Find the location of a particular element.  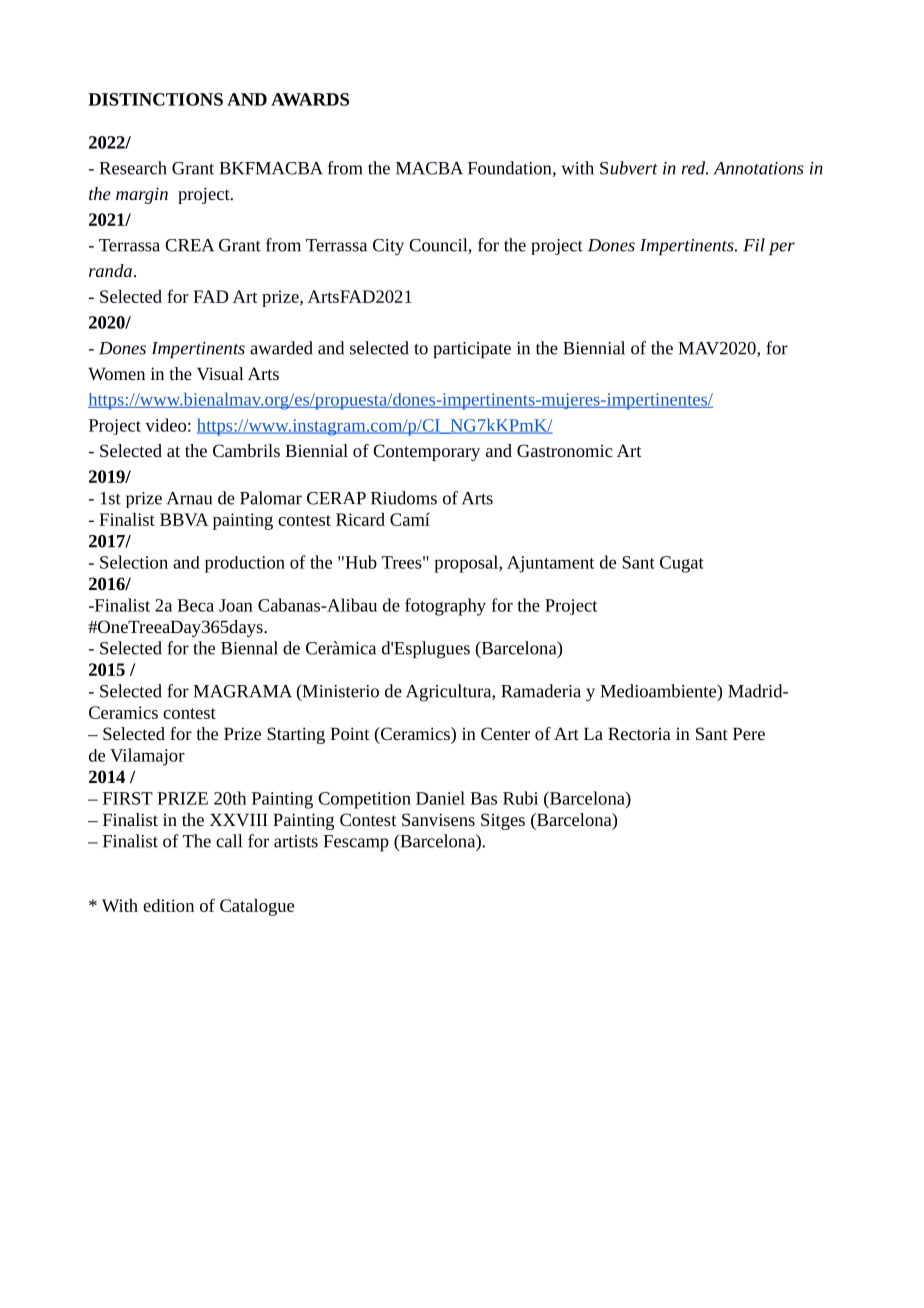

Daniel is located at coordinates (440, 798).
